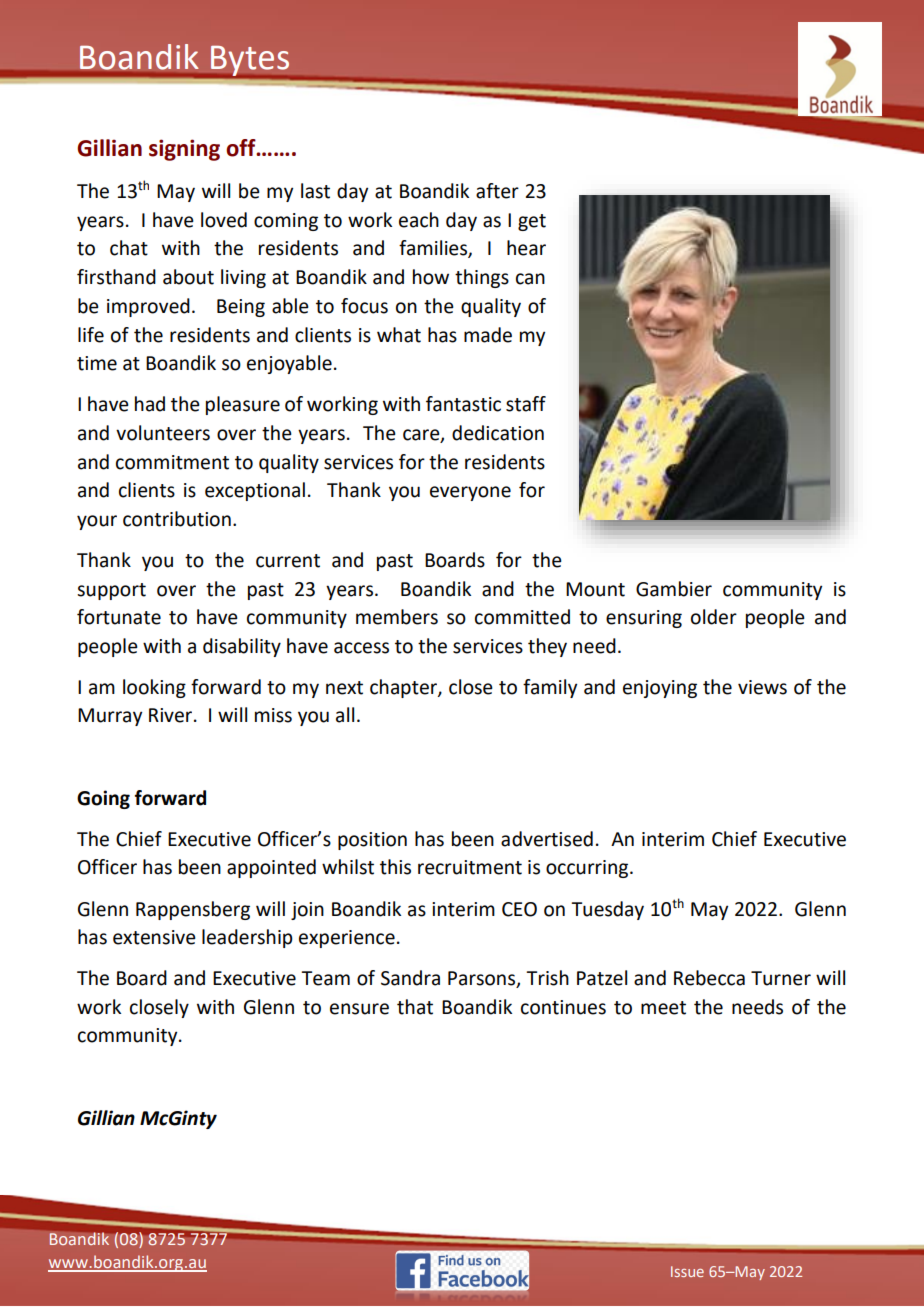  Describe the element at coordinates (184, 150) in the screenshot. I see `signing` at that location.
